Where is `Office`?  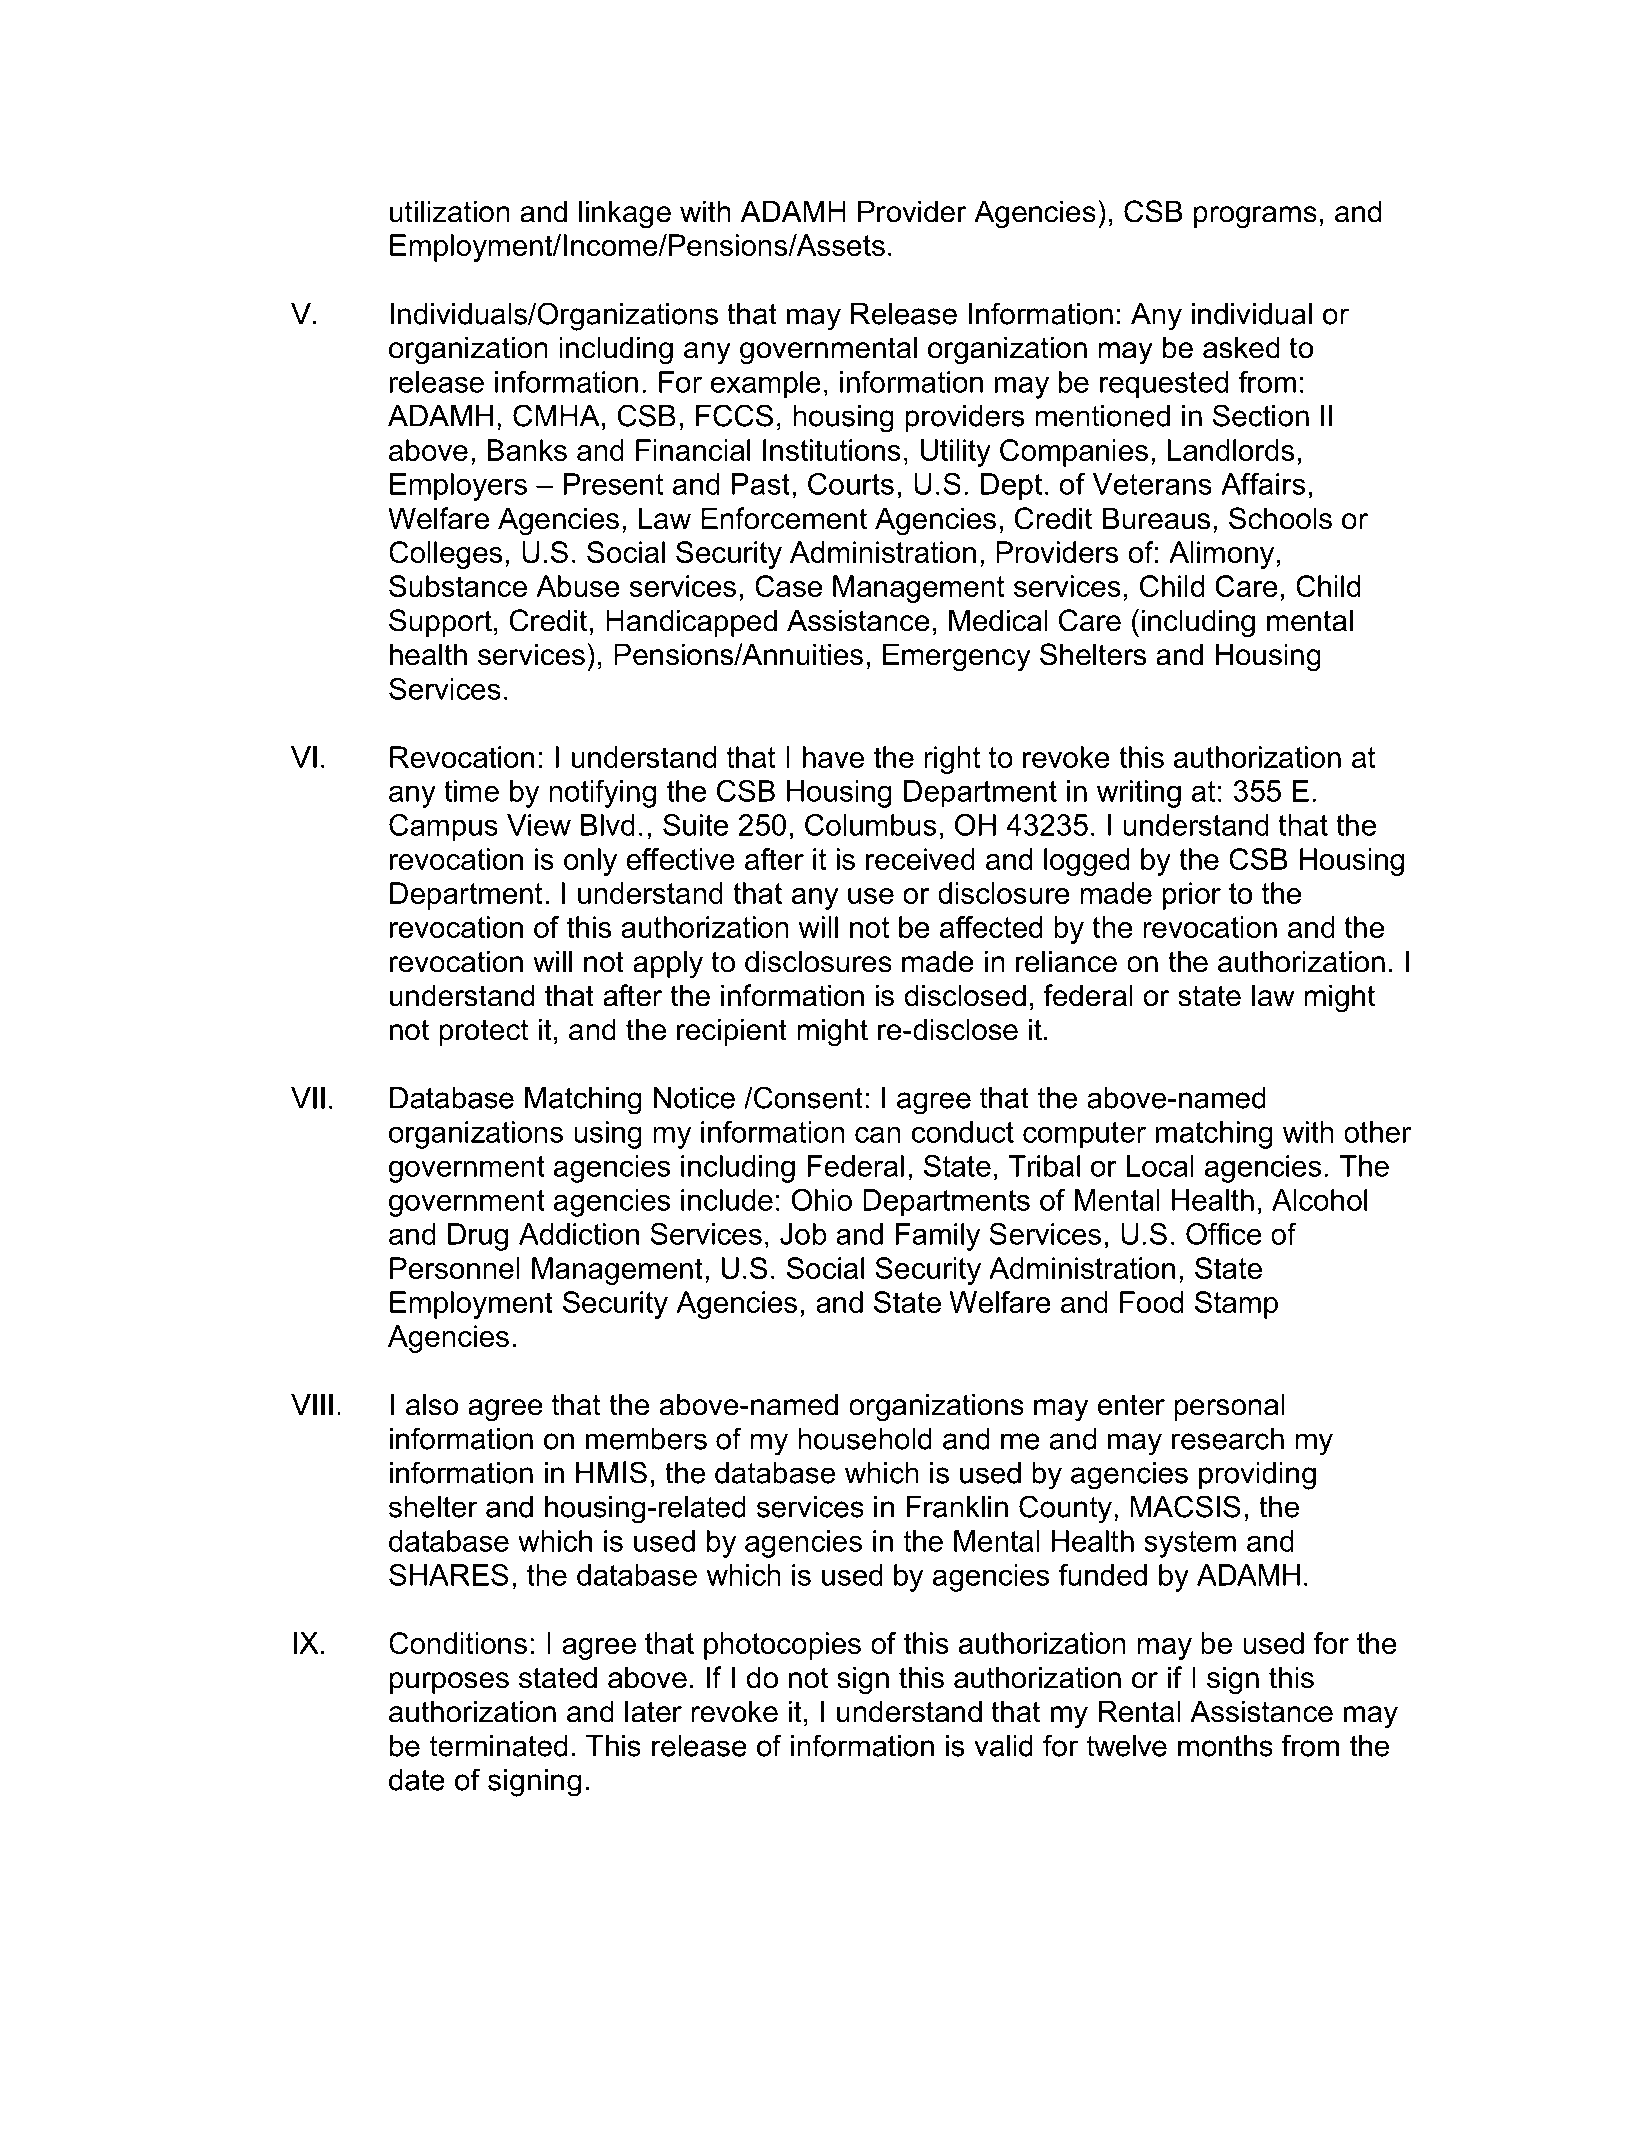
Office is located at coordinates (1224, 1234).
